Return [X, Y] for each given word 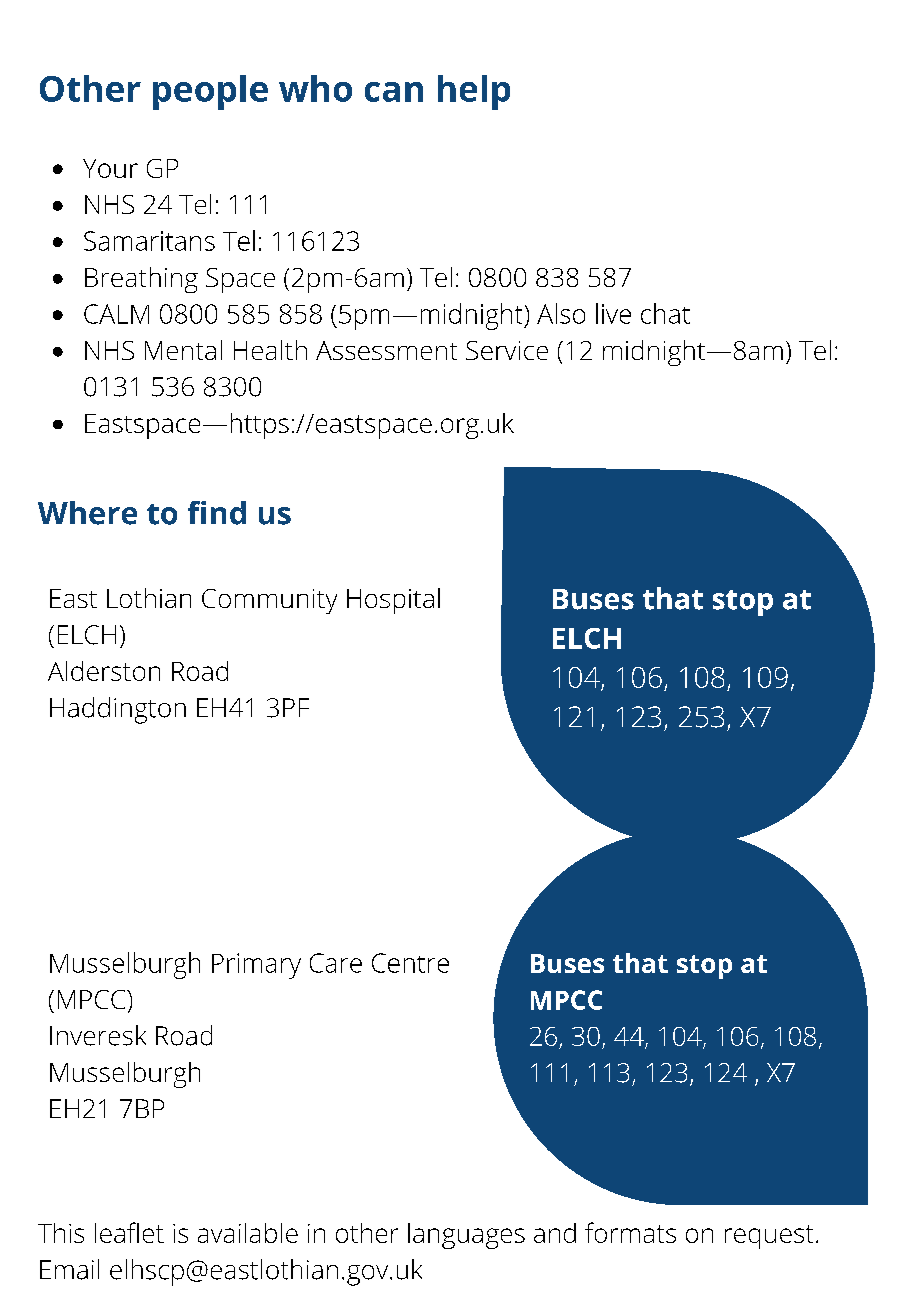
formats [630, 1232]
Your [110, 168]
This [61, 1233]
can [394, 92]
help [474, 92]
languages [466, 1236]
